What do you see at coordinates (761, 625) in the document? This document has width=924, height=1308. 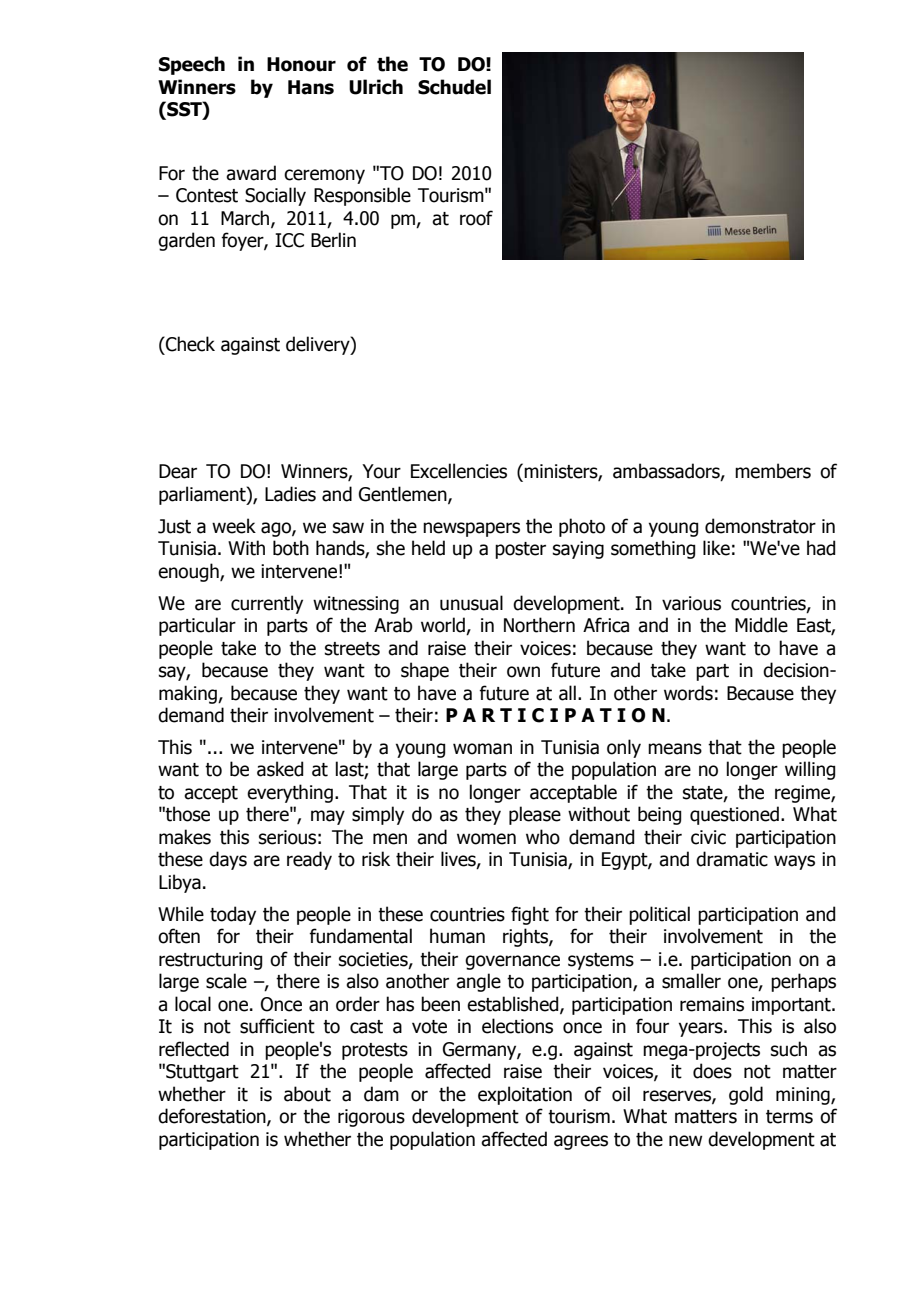 I see `Middle` at bounding box center [761, 625].
